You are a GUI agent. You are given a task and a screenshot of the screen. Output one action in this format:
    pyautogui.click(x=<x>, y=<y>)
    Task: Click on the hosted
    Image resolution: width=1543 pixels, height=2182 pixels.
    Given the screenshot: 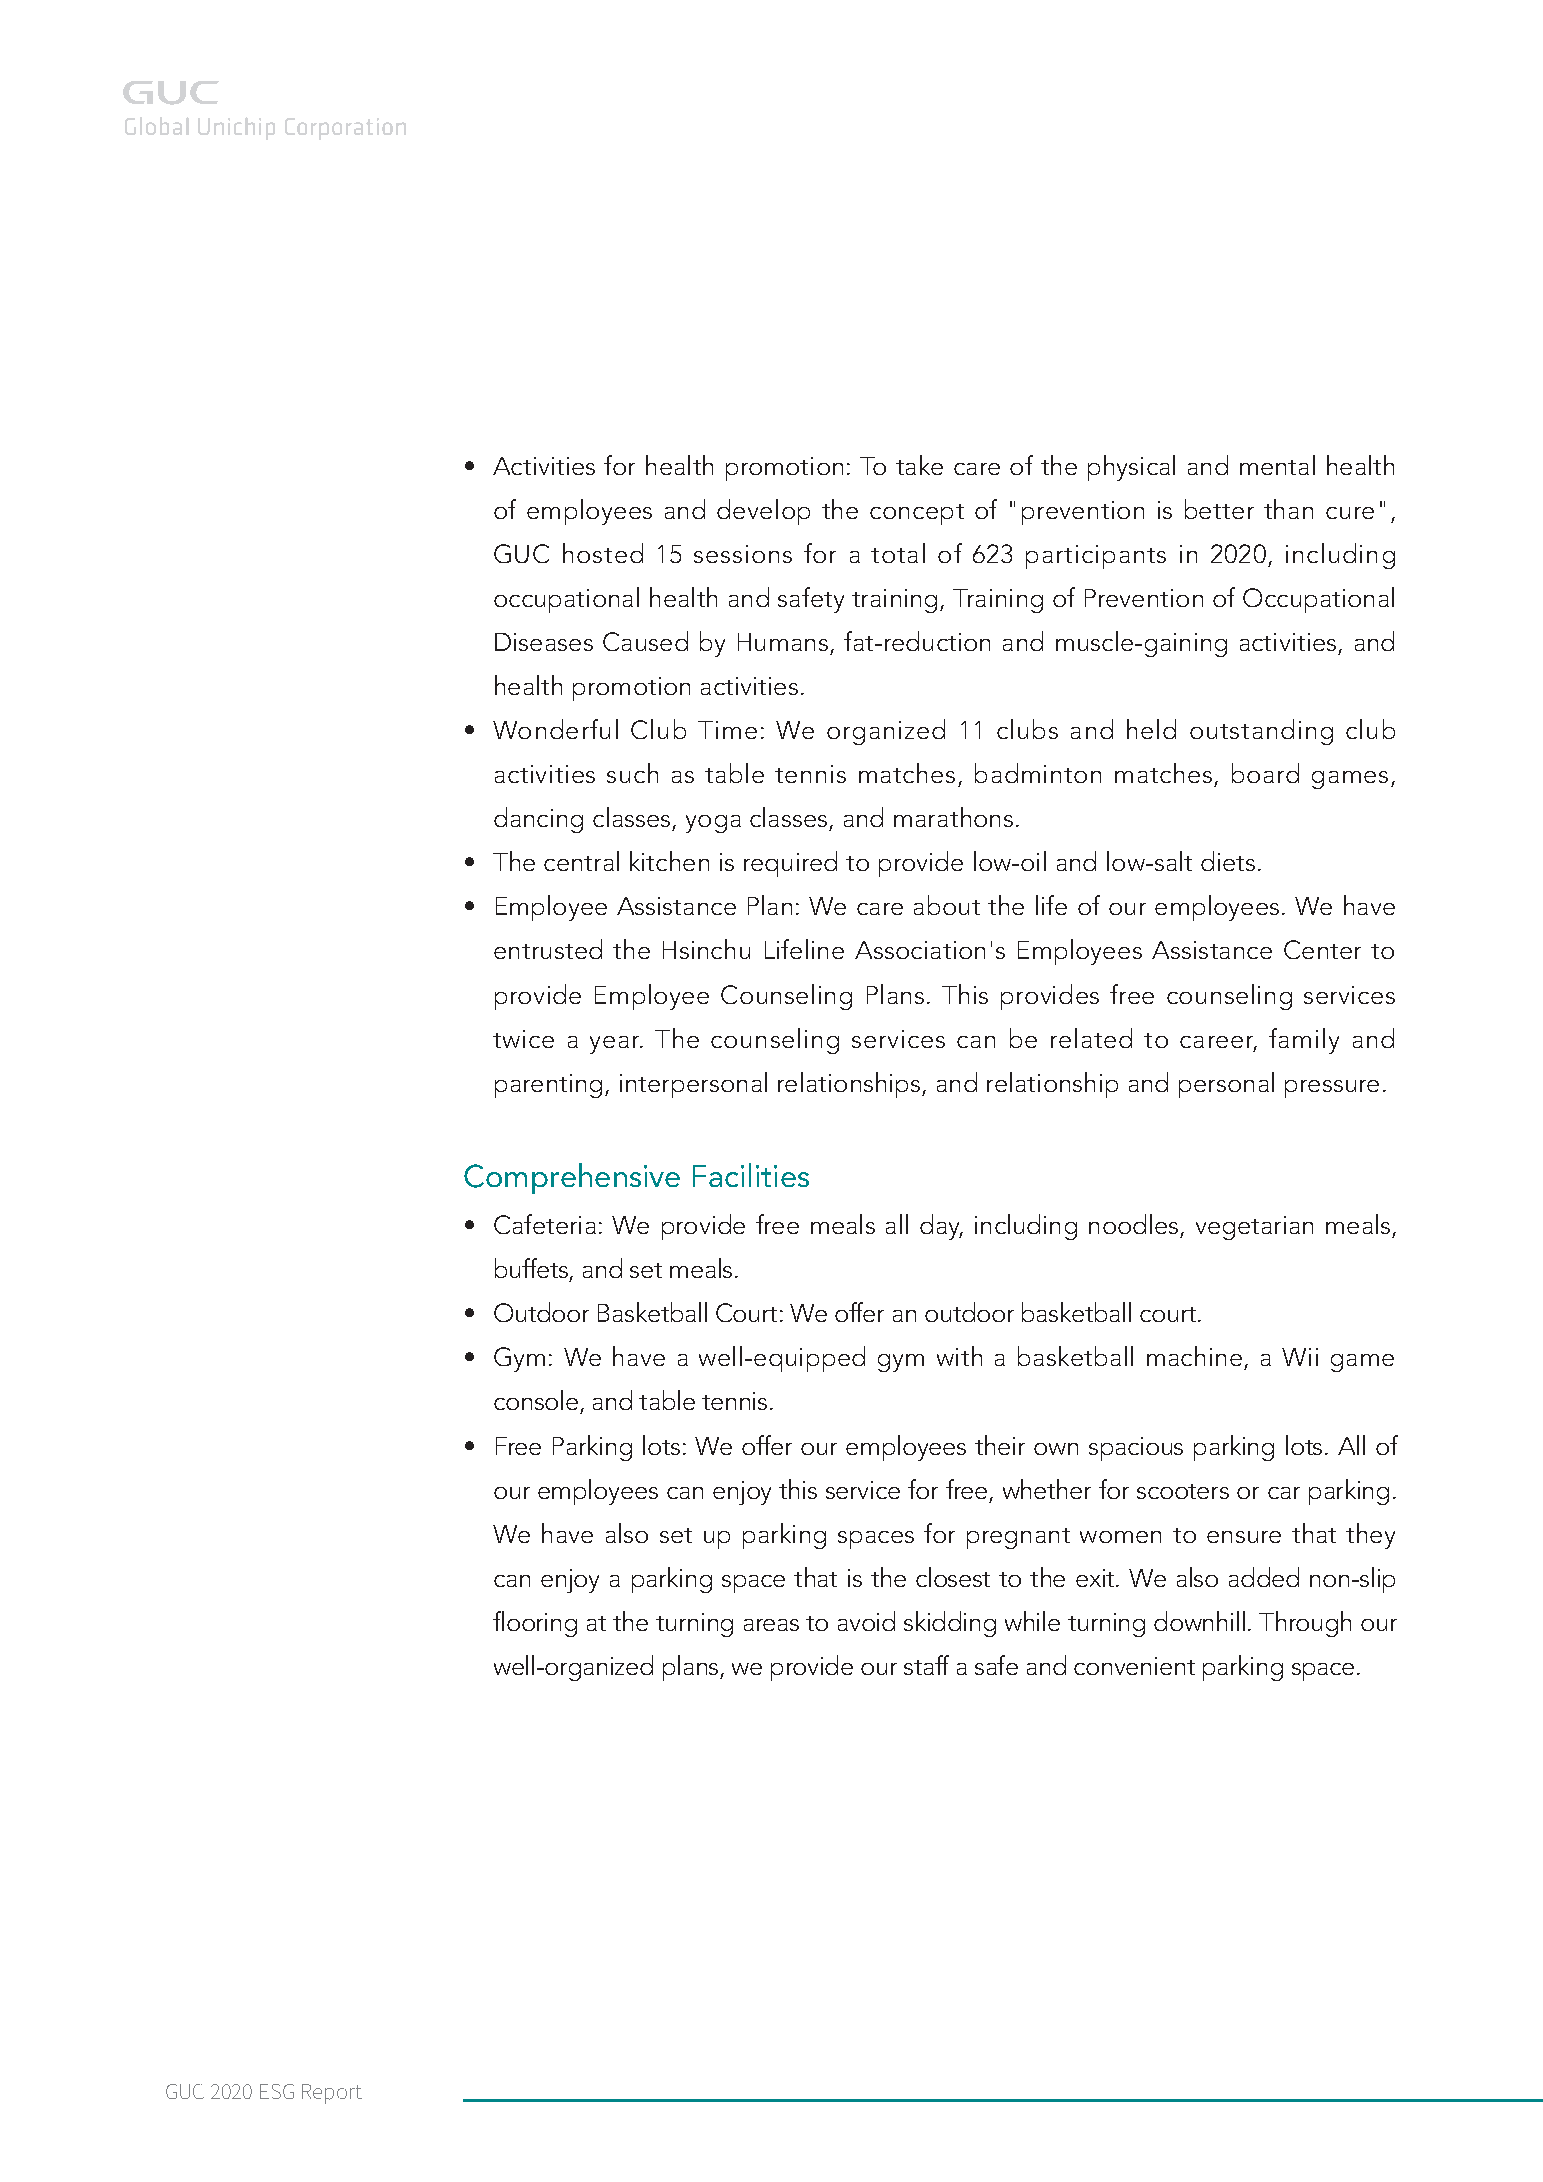 What is the action you would take?
    pyautogui.click(x=603, y=553)
